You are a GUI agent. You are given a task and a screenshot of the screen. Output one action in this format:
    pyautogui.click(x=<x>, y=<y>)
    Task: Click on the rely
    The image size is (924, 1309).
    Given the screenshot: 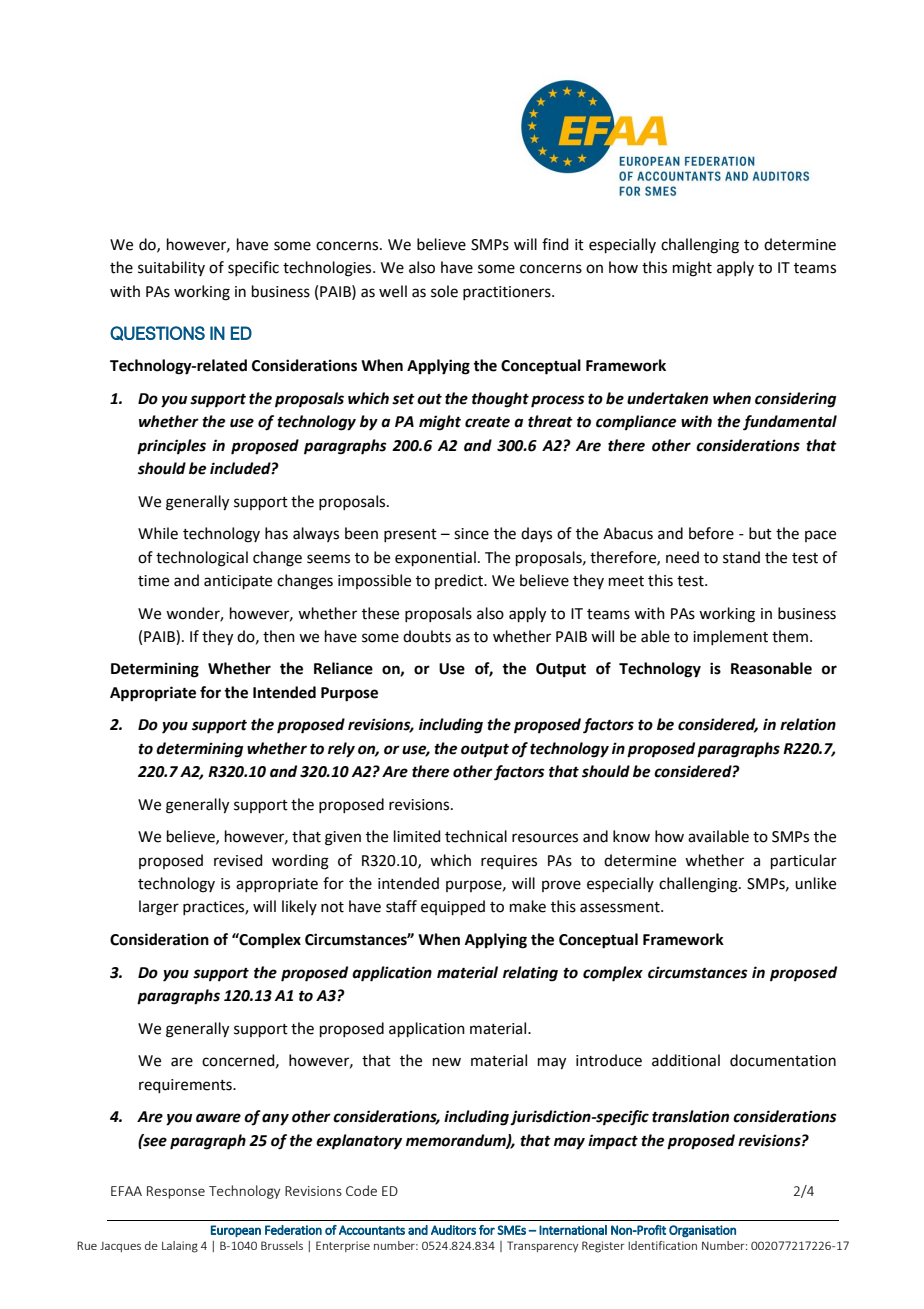 What is the action you would take?
    pyautogui.click(x=341, y=750)
